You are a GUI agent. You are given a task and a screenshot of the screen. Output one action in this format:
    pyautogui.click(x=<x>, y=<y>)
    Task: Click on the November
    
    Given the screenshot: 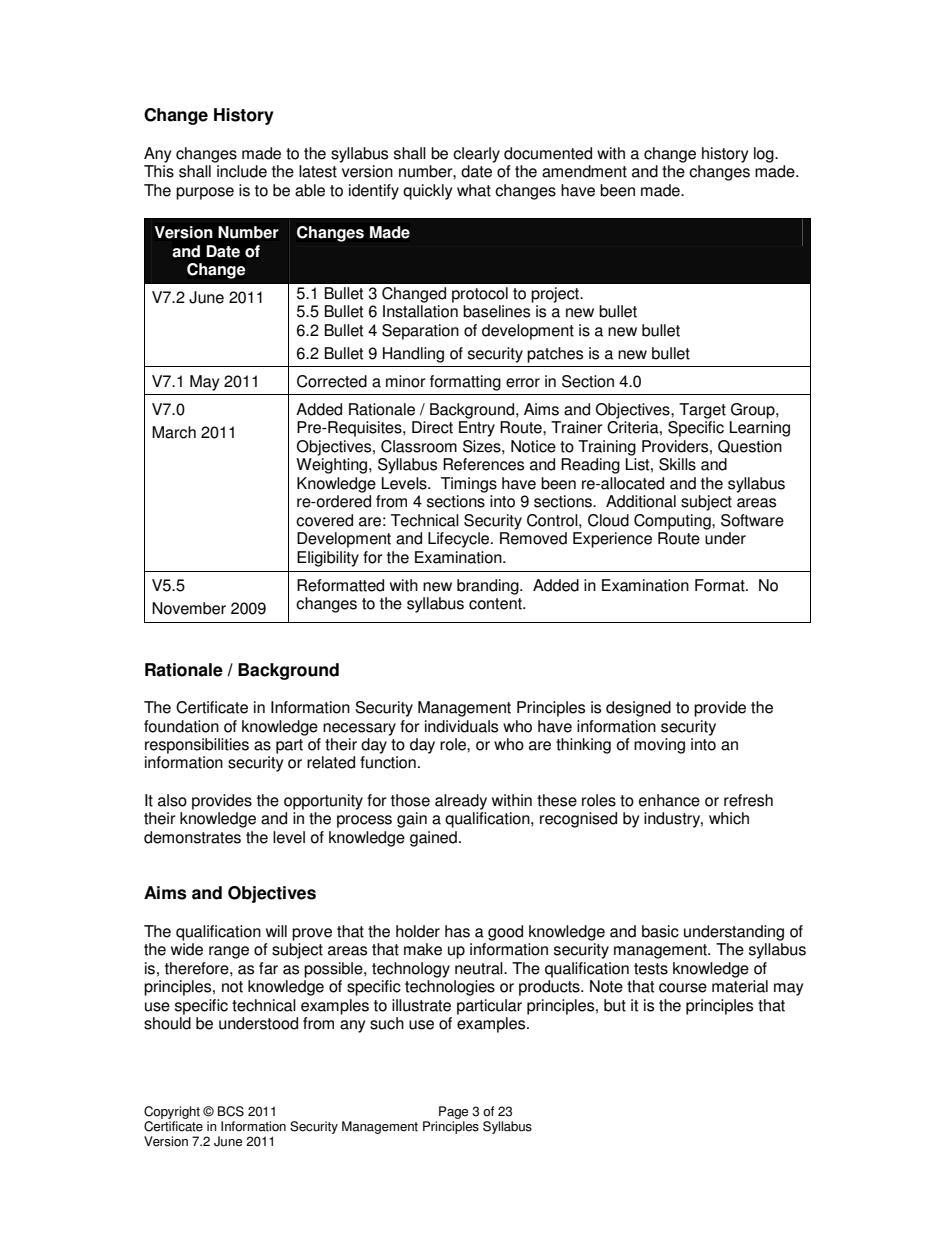 What is the action you would take?
    pyautogui.click(x=189, y=608)
